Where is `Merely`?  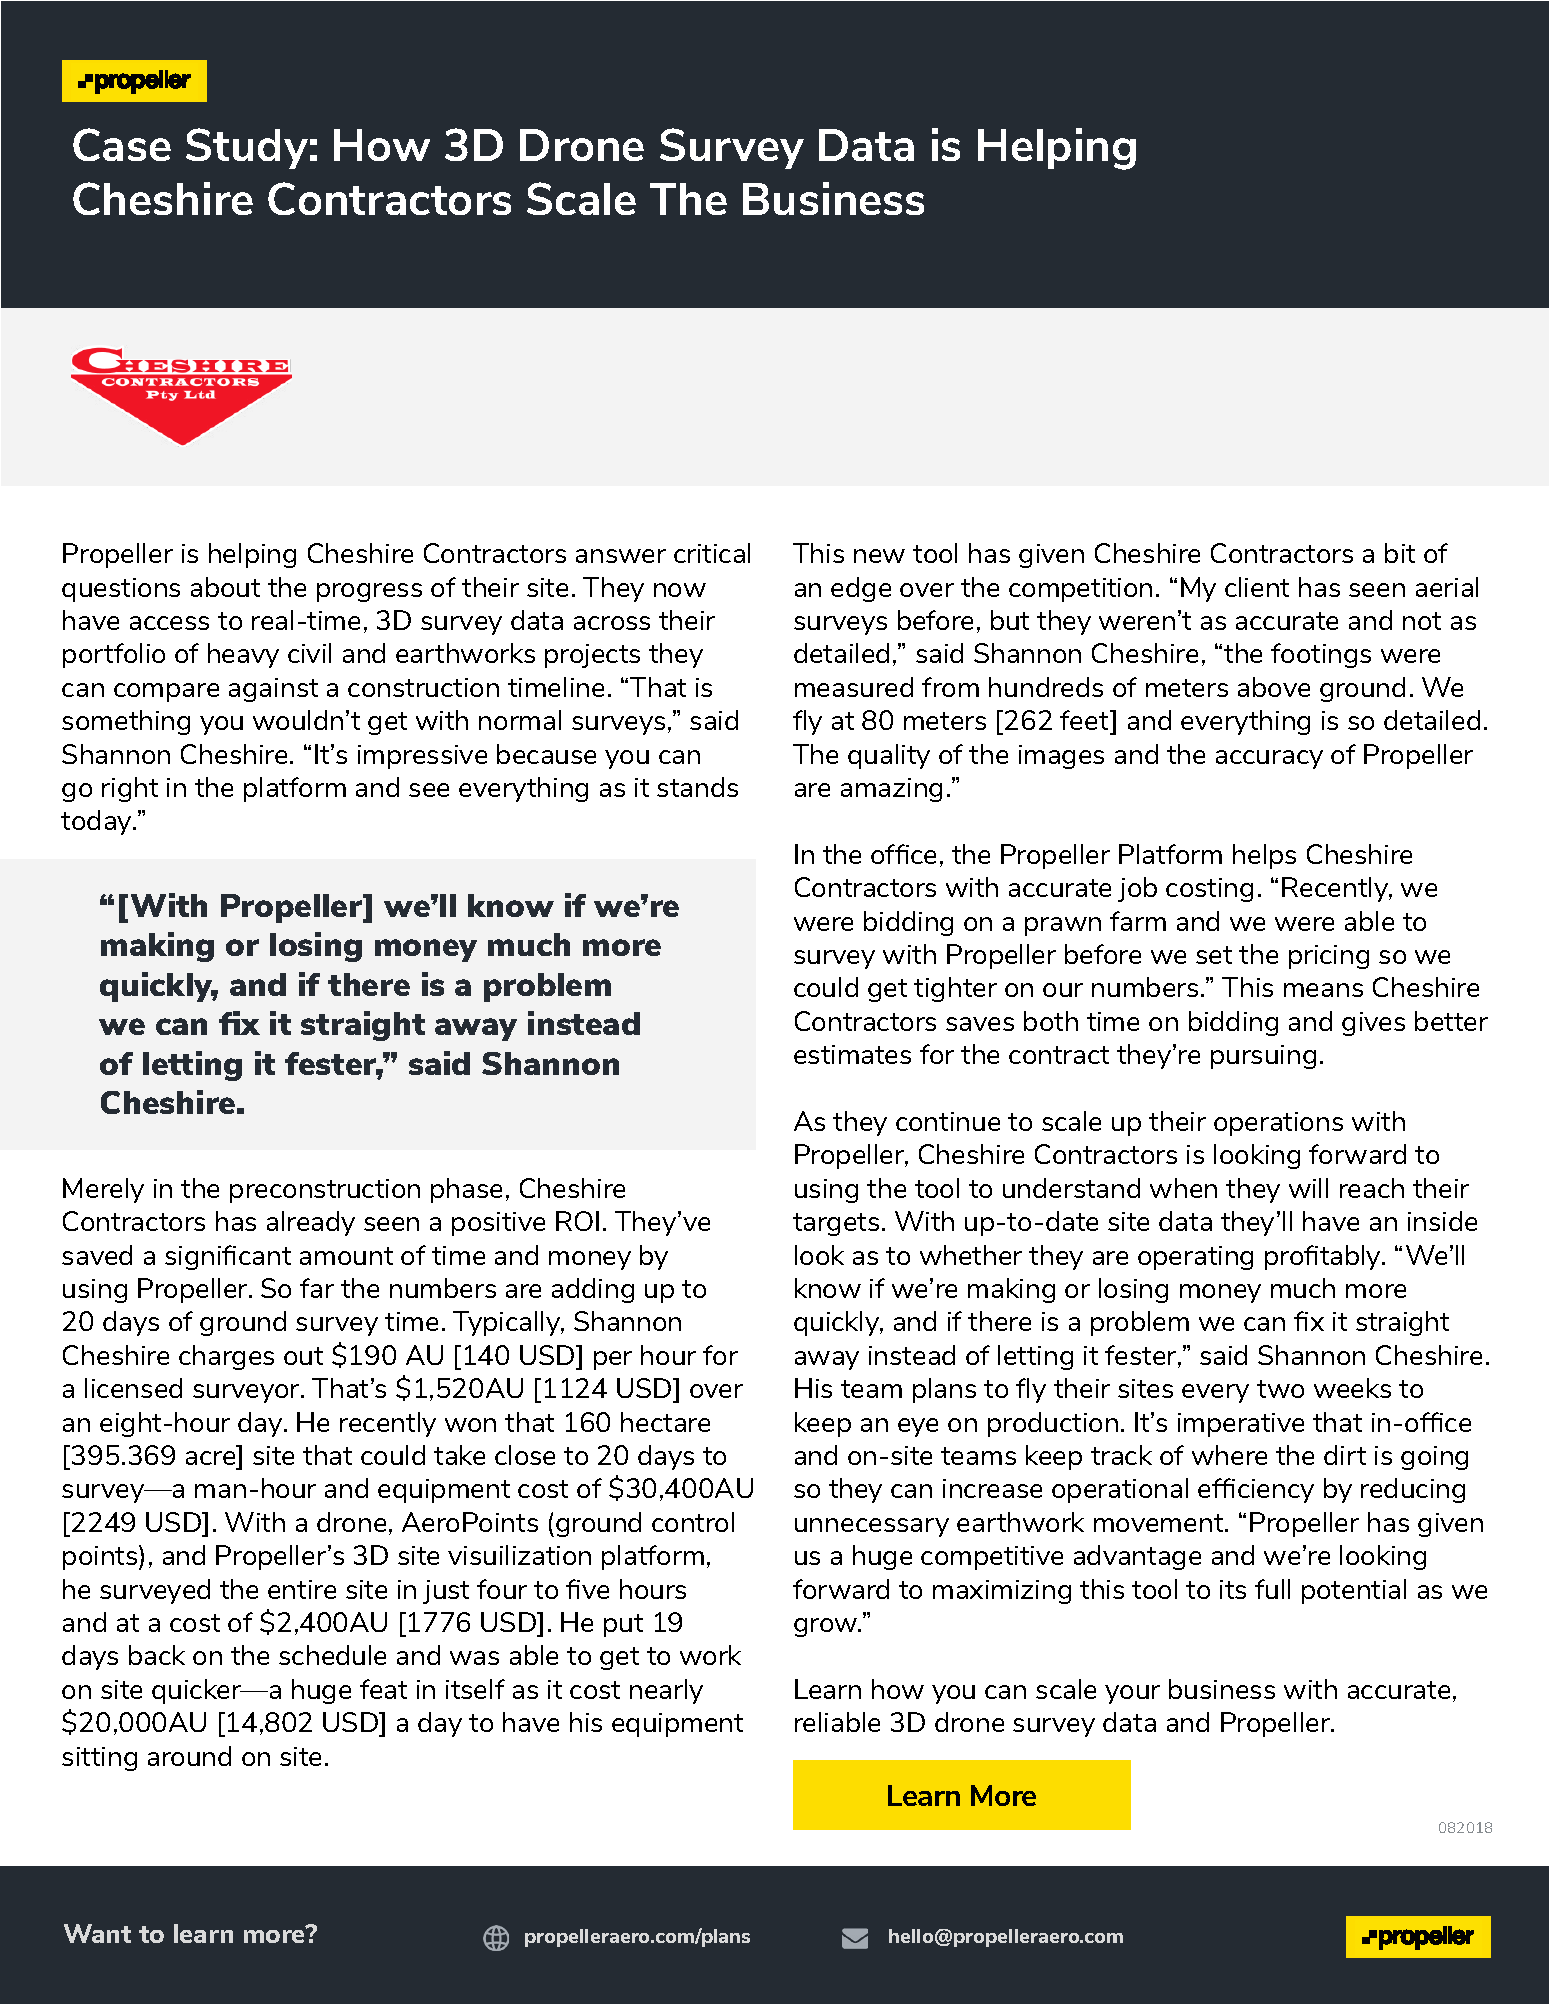 Merely is located at coordinates (103, 1190).
